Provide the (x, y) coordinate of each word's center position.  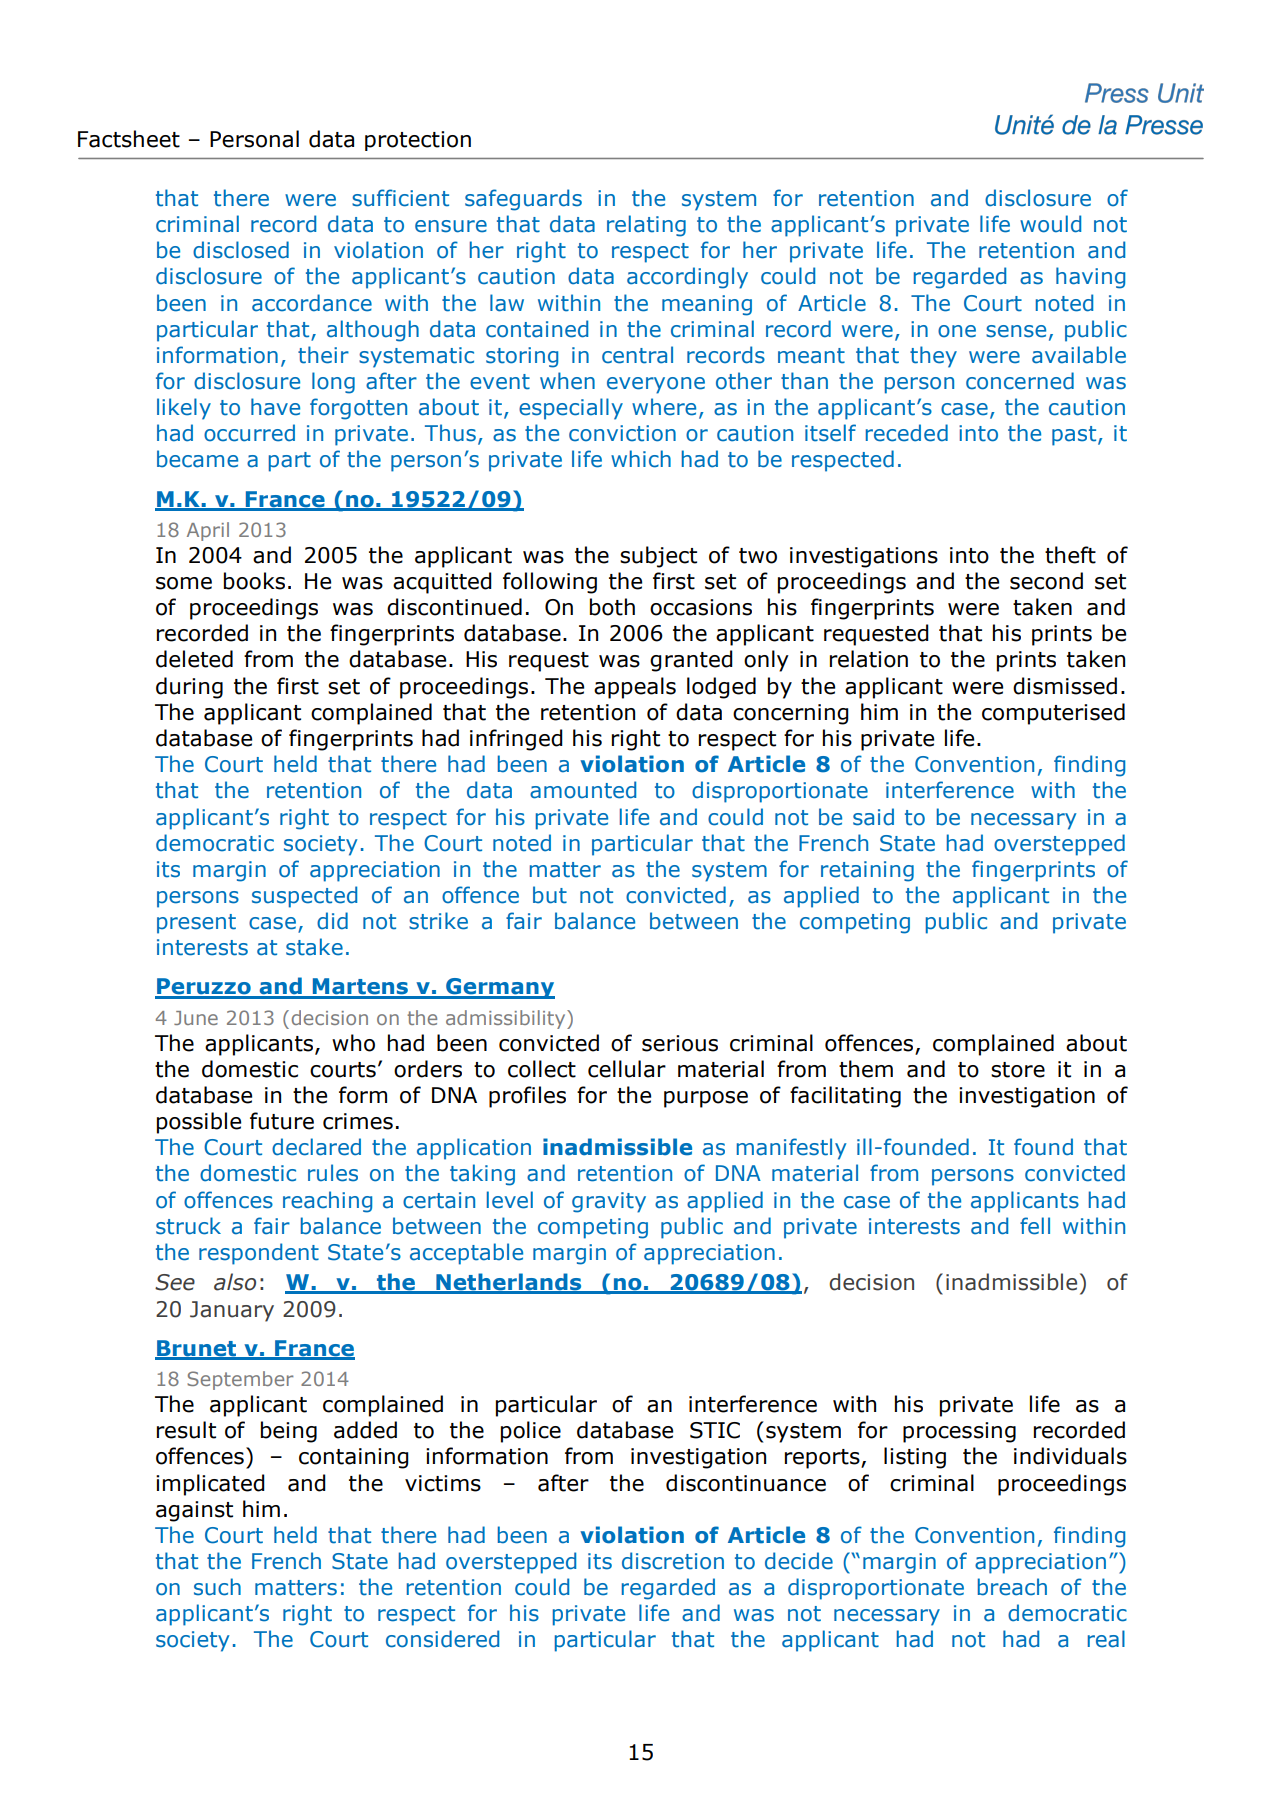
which (641, 459)
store (1018, 1070)
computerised (1053, 714)
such (217, 1587)
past (1075, 436)
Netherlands (509, 1283)
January (232, 1311)
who (353, 1043)
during (189, 688)
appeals (635, 688)
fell (1035, 1226)
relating (646, 226)
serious (680, 1043)
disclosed (241, 250)
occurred (249, 433)
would (1050, 224)
